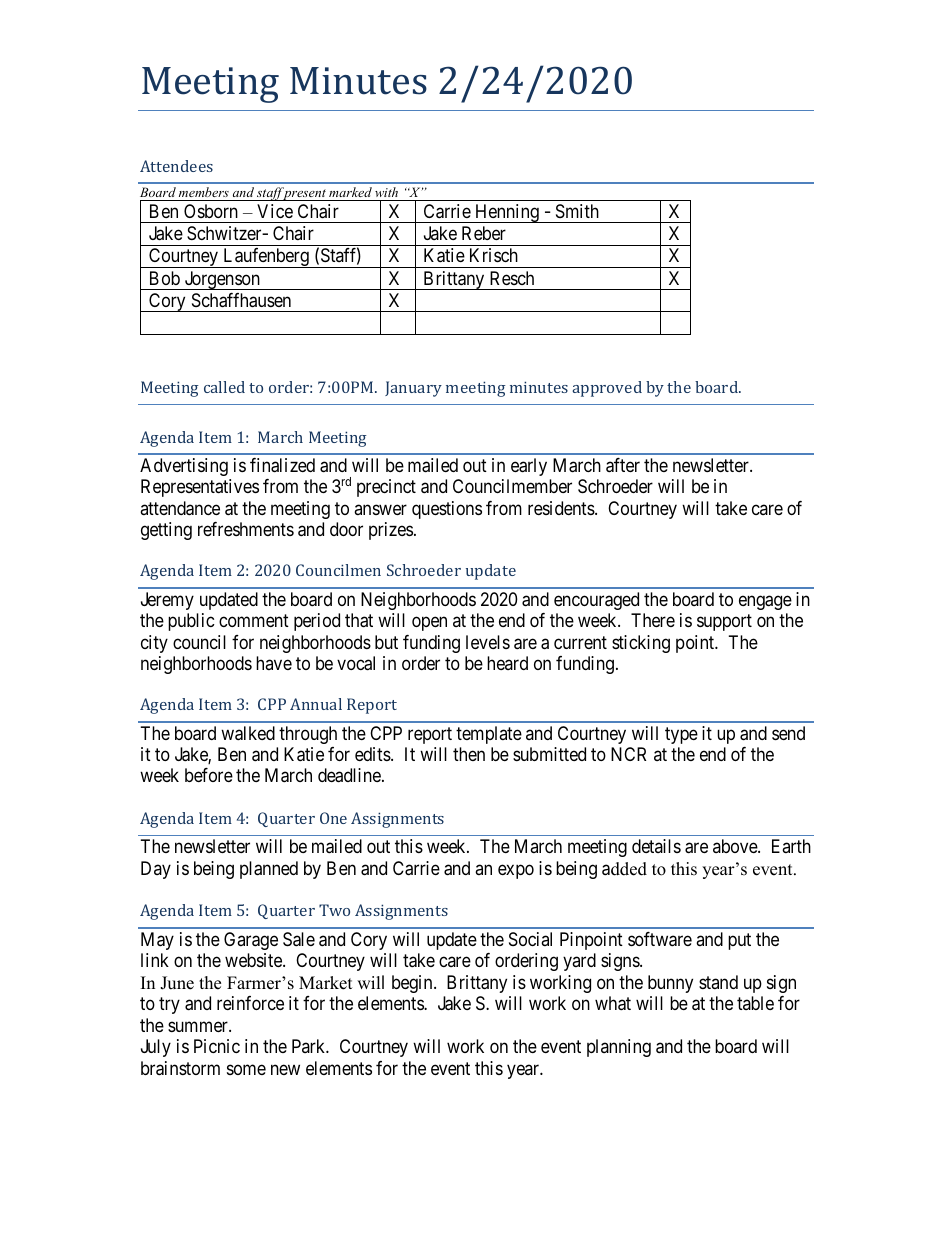 The image size is (952, 1233). Describe the element at coordinates (755, 1003) in the page. I see `table` at that location.
